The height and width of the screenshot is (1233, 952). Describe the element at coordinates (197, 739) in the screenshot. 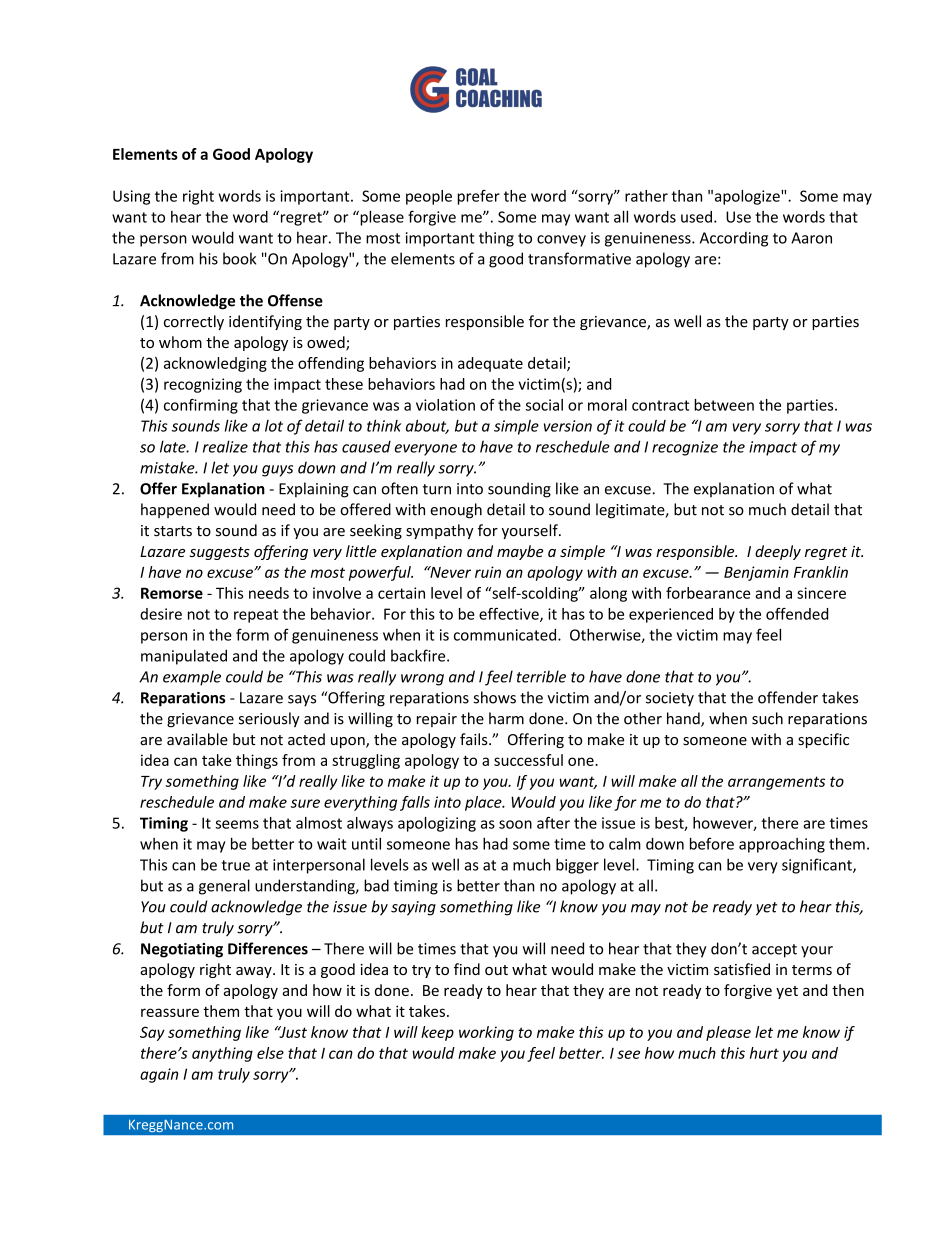

I see `available` at that location.
